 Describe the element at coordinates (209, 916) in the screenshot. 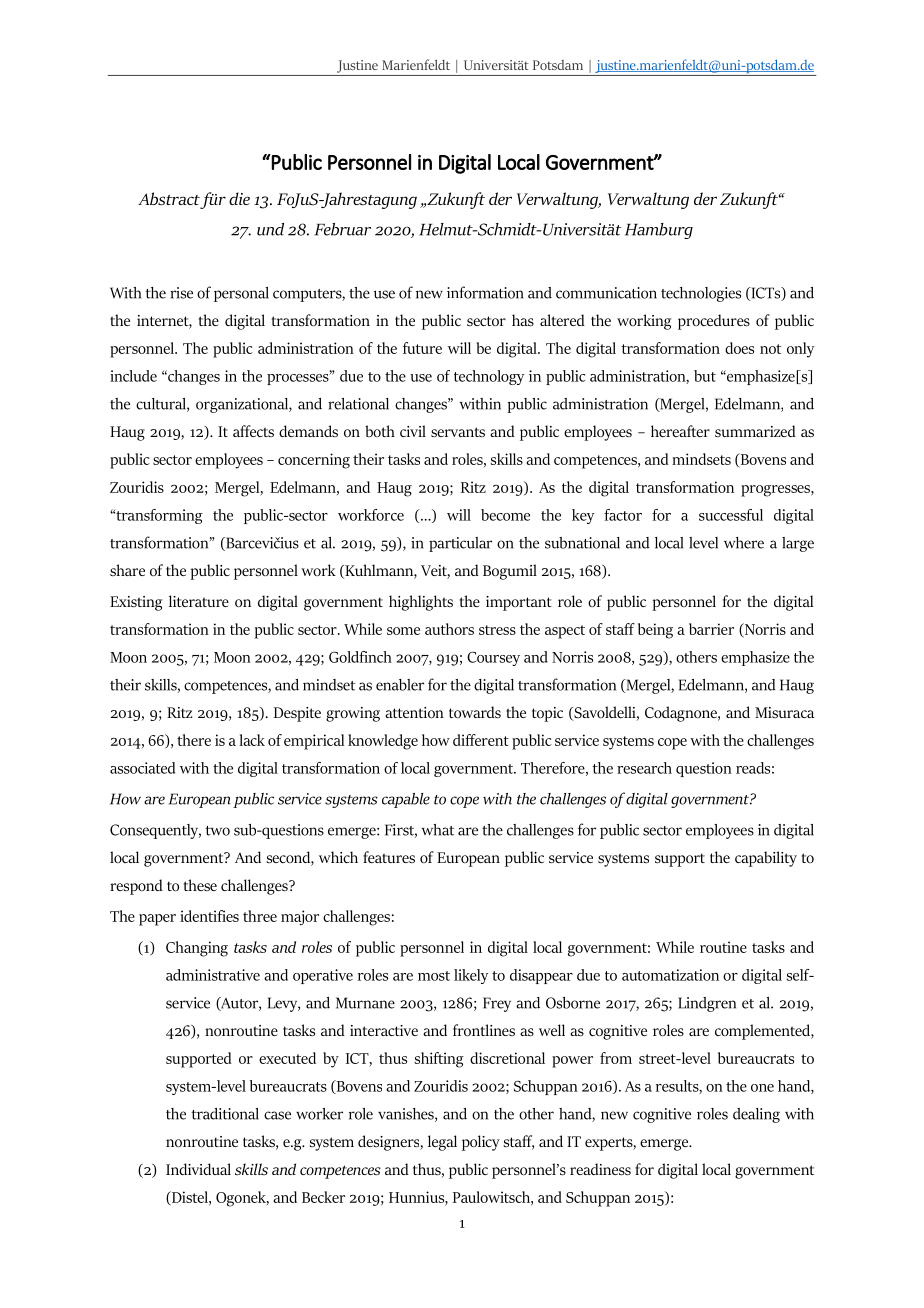

I see `identifies` at that location.
